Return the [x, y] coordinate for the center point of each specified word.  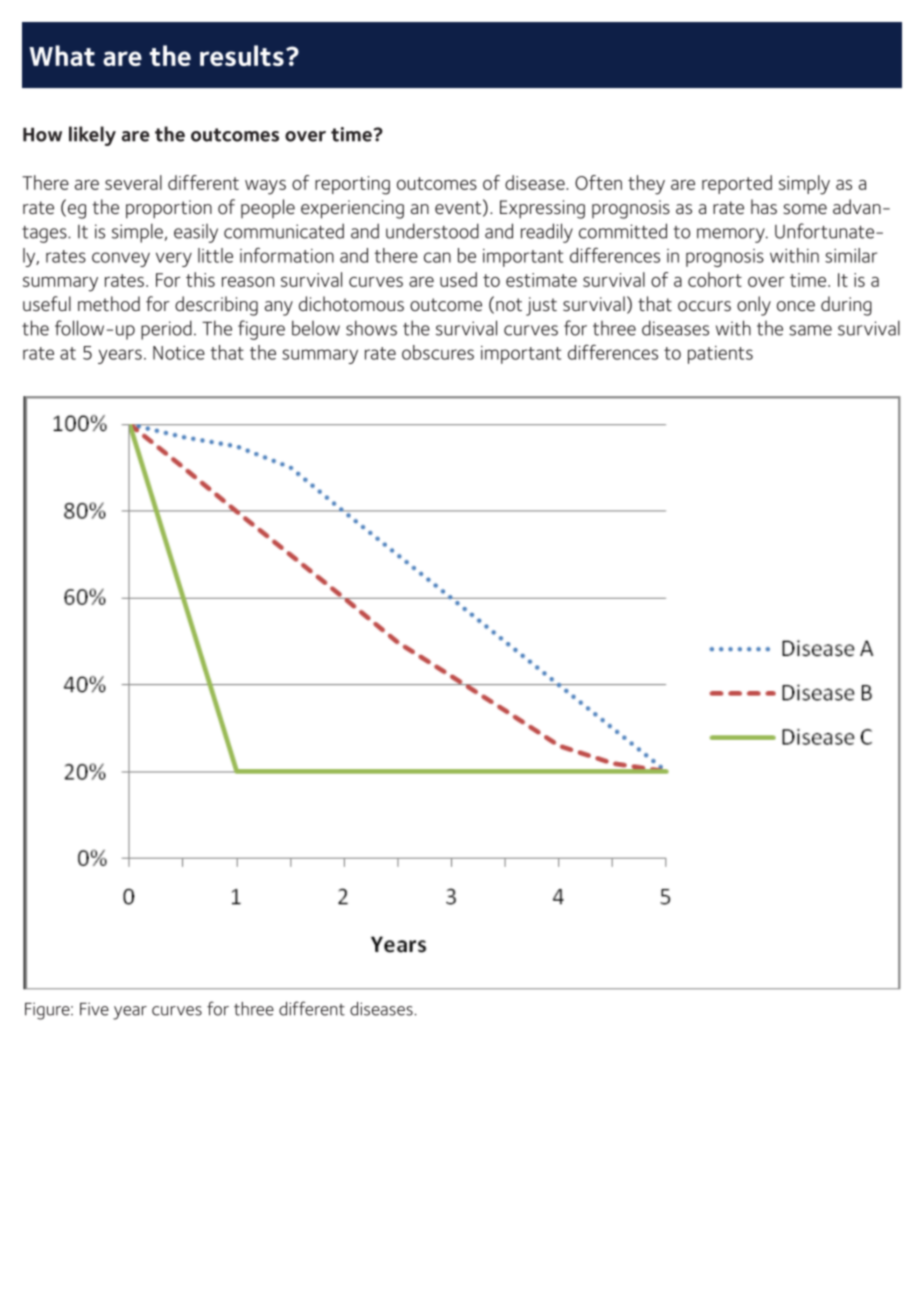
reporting [352, 185]
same [810, 330]
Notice [179, 353]
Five [94, 1009]
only [754, 306]
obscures [438, 352]
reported [737, 184]
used [458, 279]
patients [720, 355]
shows [371, 328]
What [62, 55]
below [316, 328]
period [166, 330]
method [109, 304]
